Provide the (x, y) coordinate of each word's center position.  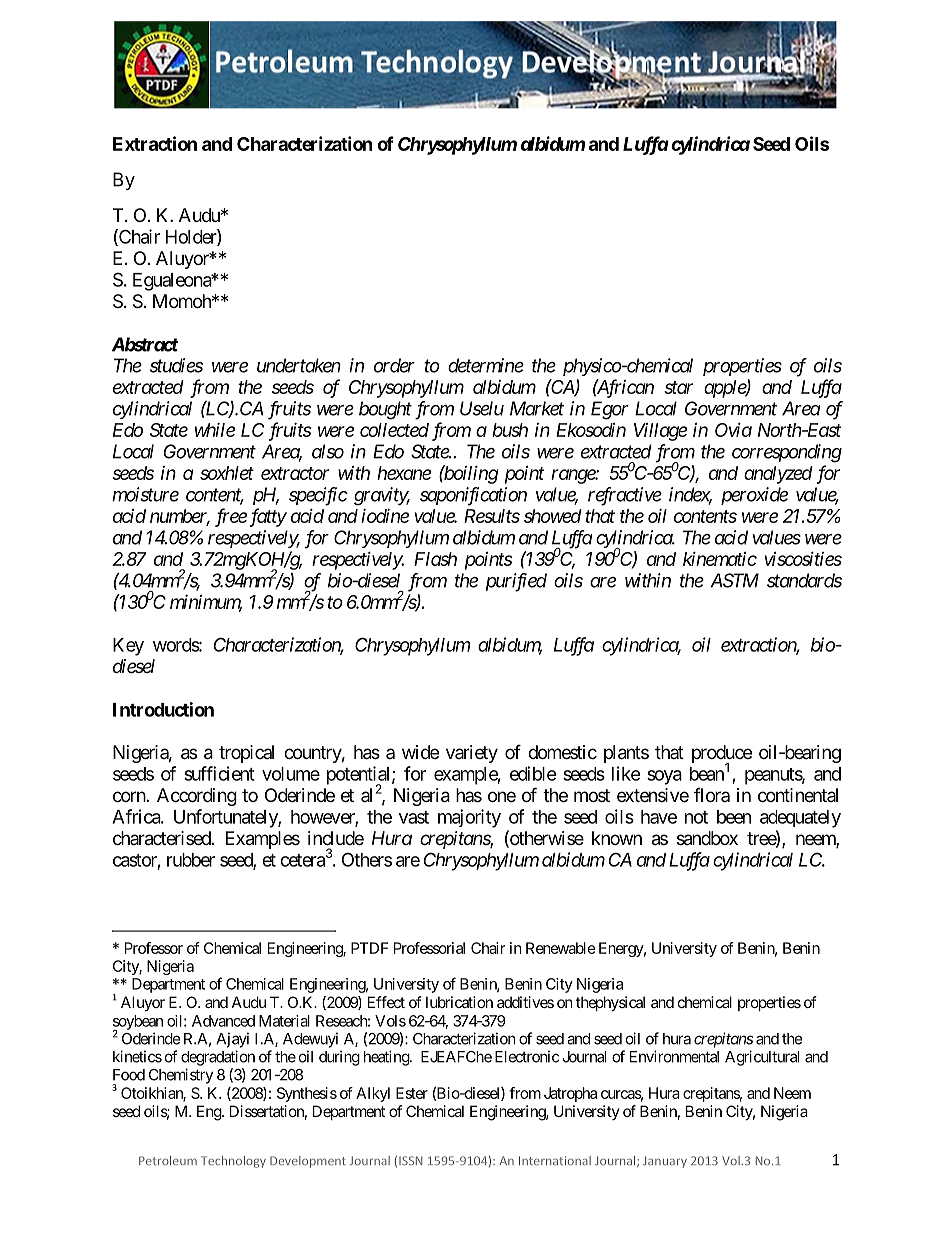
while (215, 430)
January (665, 1162)
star (678, 387)
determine (486, 365)
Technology (233, 1162)
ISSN (410, 1160)
